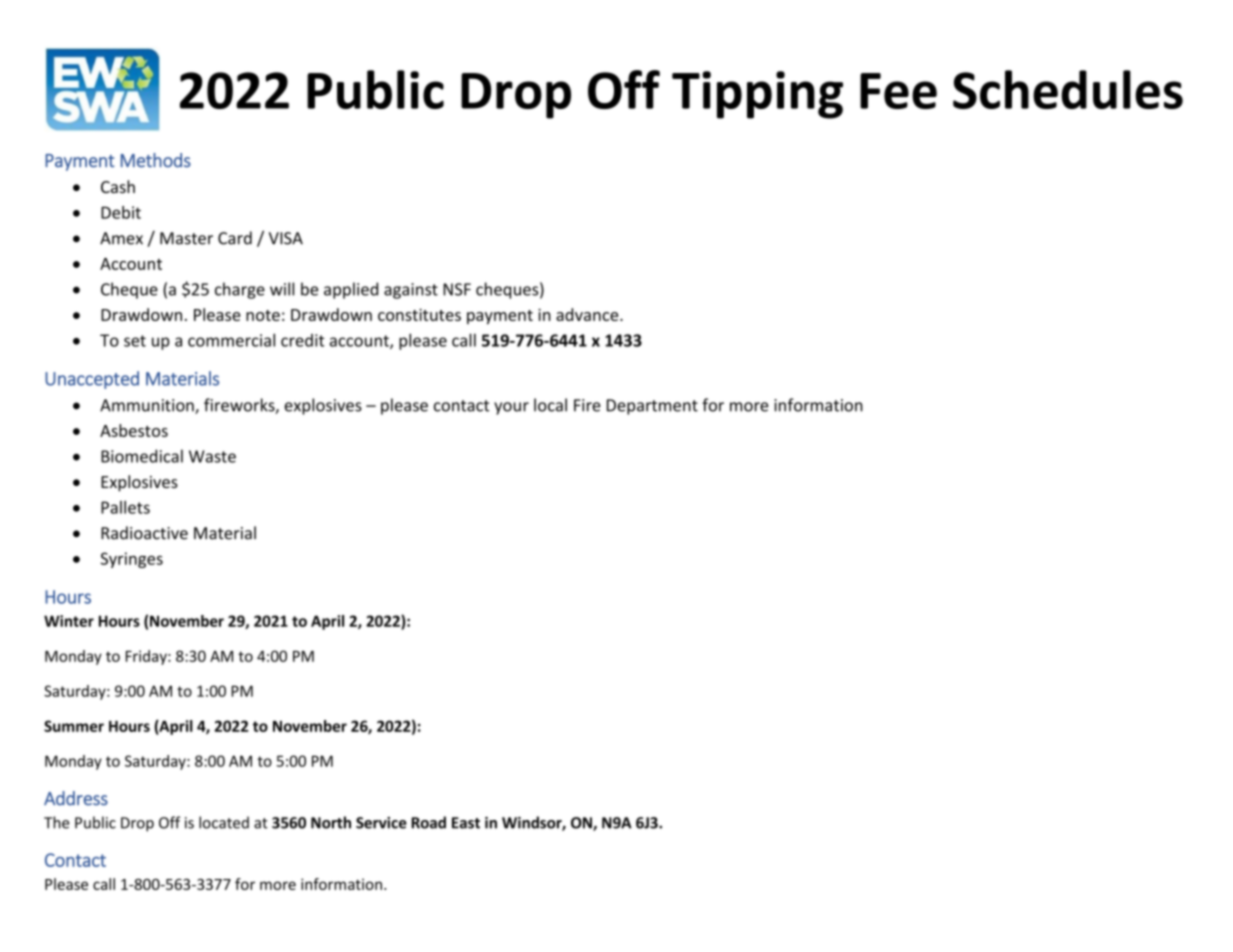 The image size is (1233, 952). What do you see at coordinates (224, 822) in the screenshot?
I see `located` at bounding box center [224, 822].
